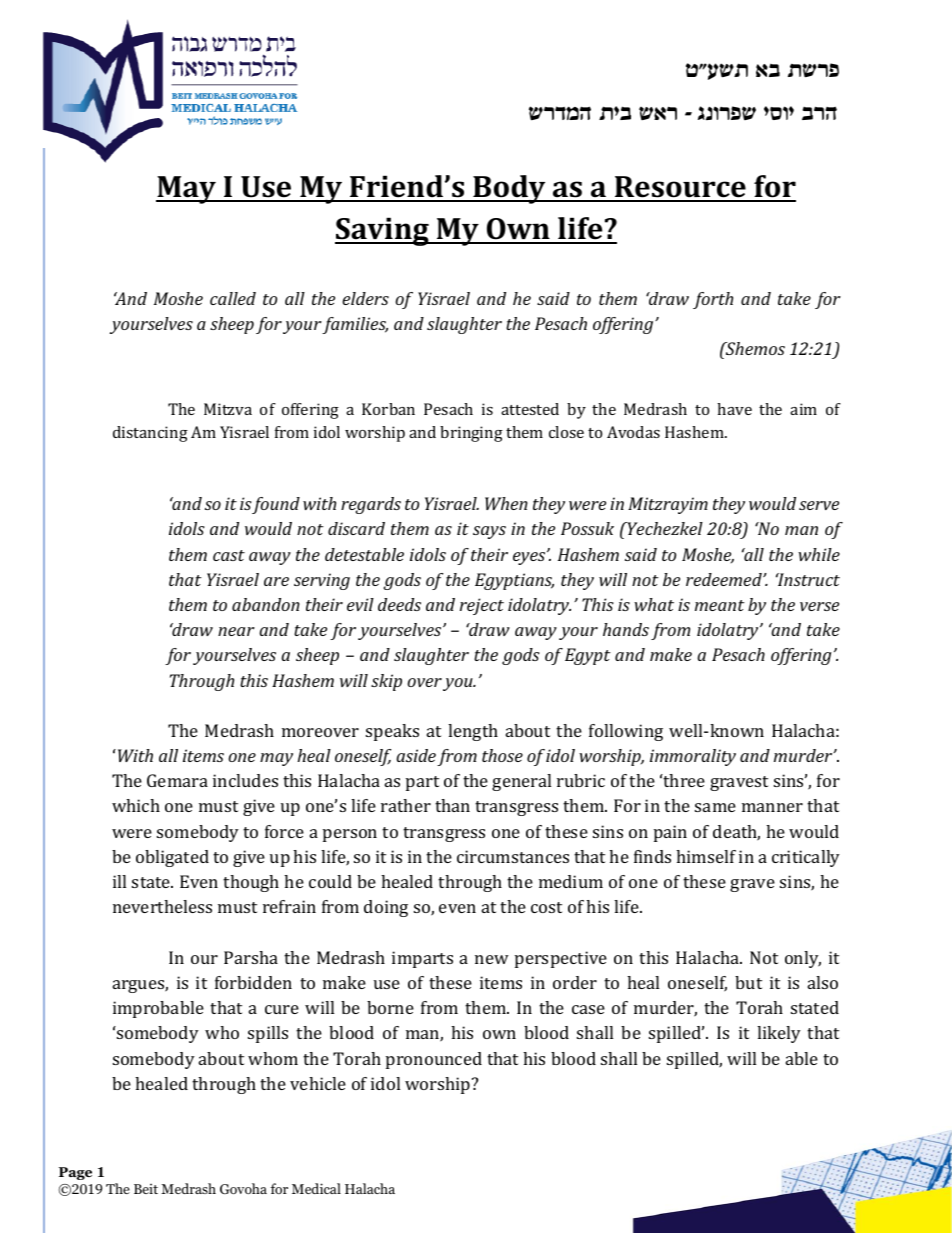  I want to click on skip, so click(386, 682).
